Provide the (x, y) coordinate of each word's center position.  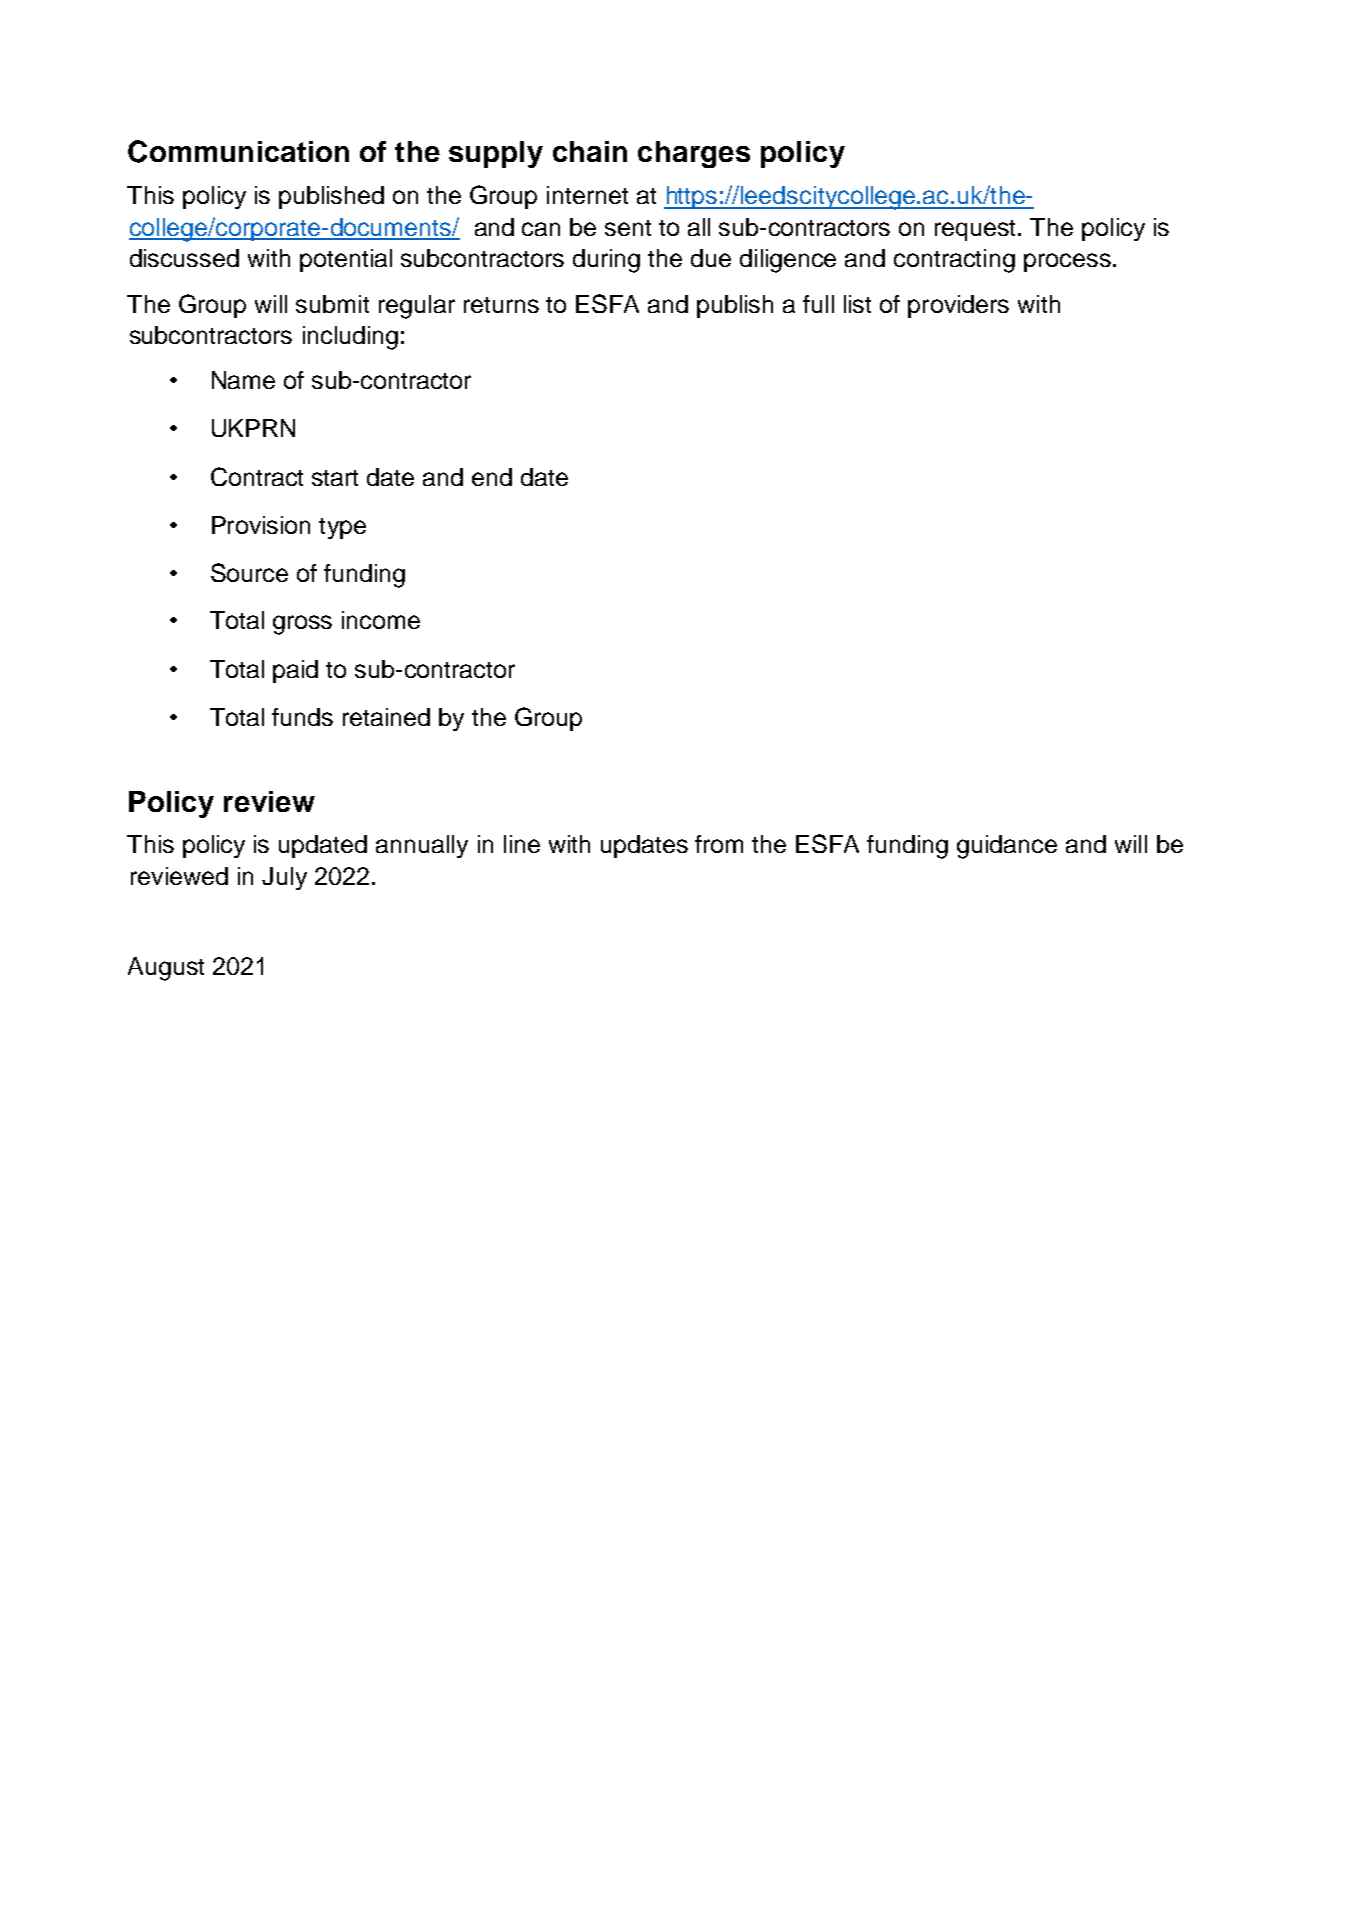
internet (587, 195)
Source (249, 572)
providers (958, 306)
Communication (238, 151)
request (977, 230)
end (492, 477)
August (166, 969)
